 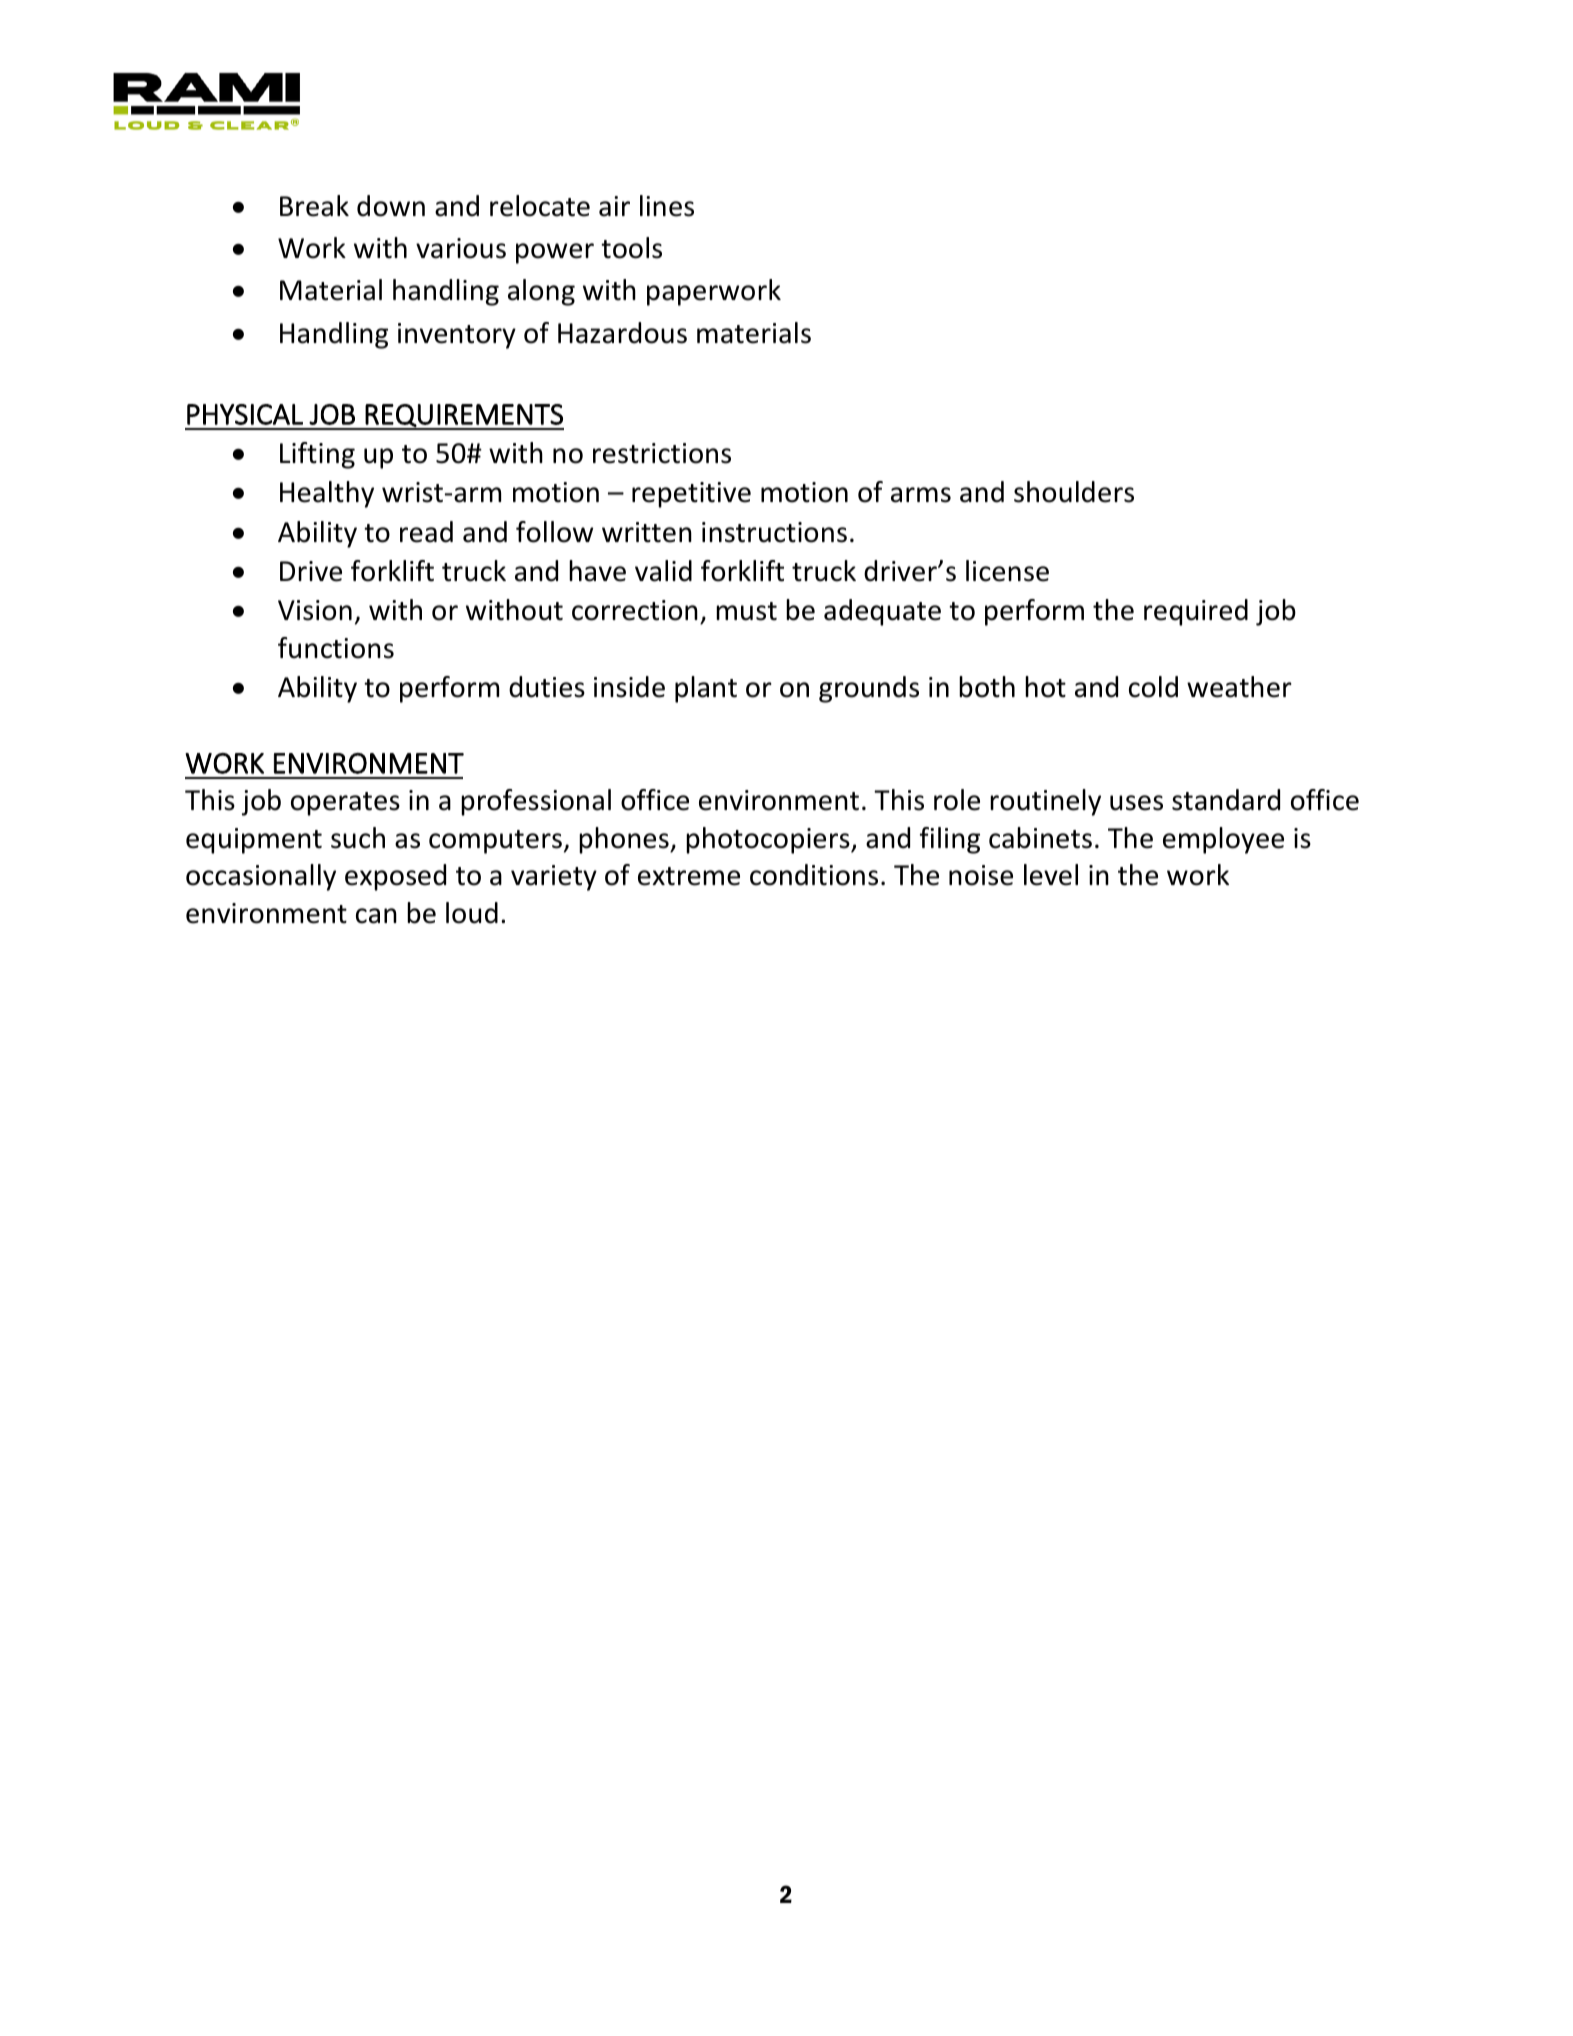 What do you see at coordinates (1153, 687) in the screenshot?
I see `cold` at bounding box center [1153, 687].
